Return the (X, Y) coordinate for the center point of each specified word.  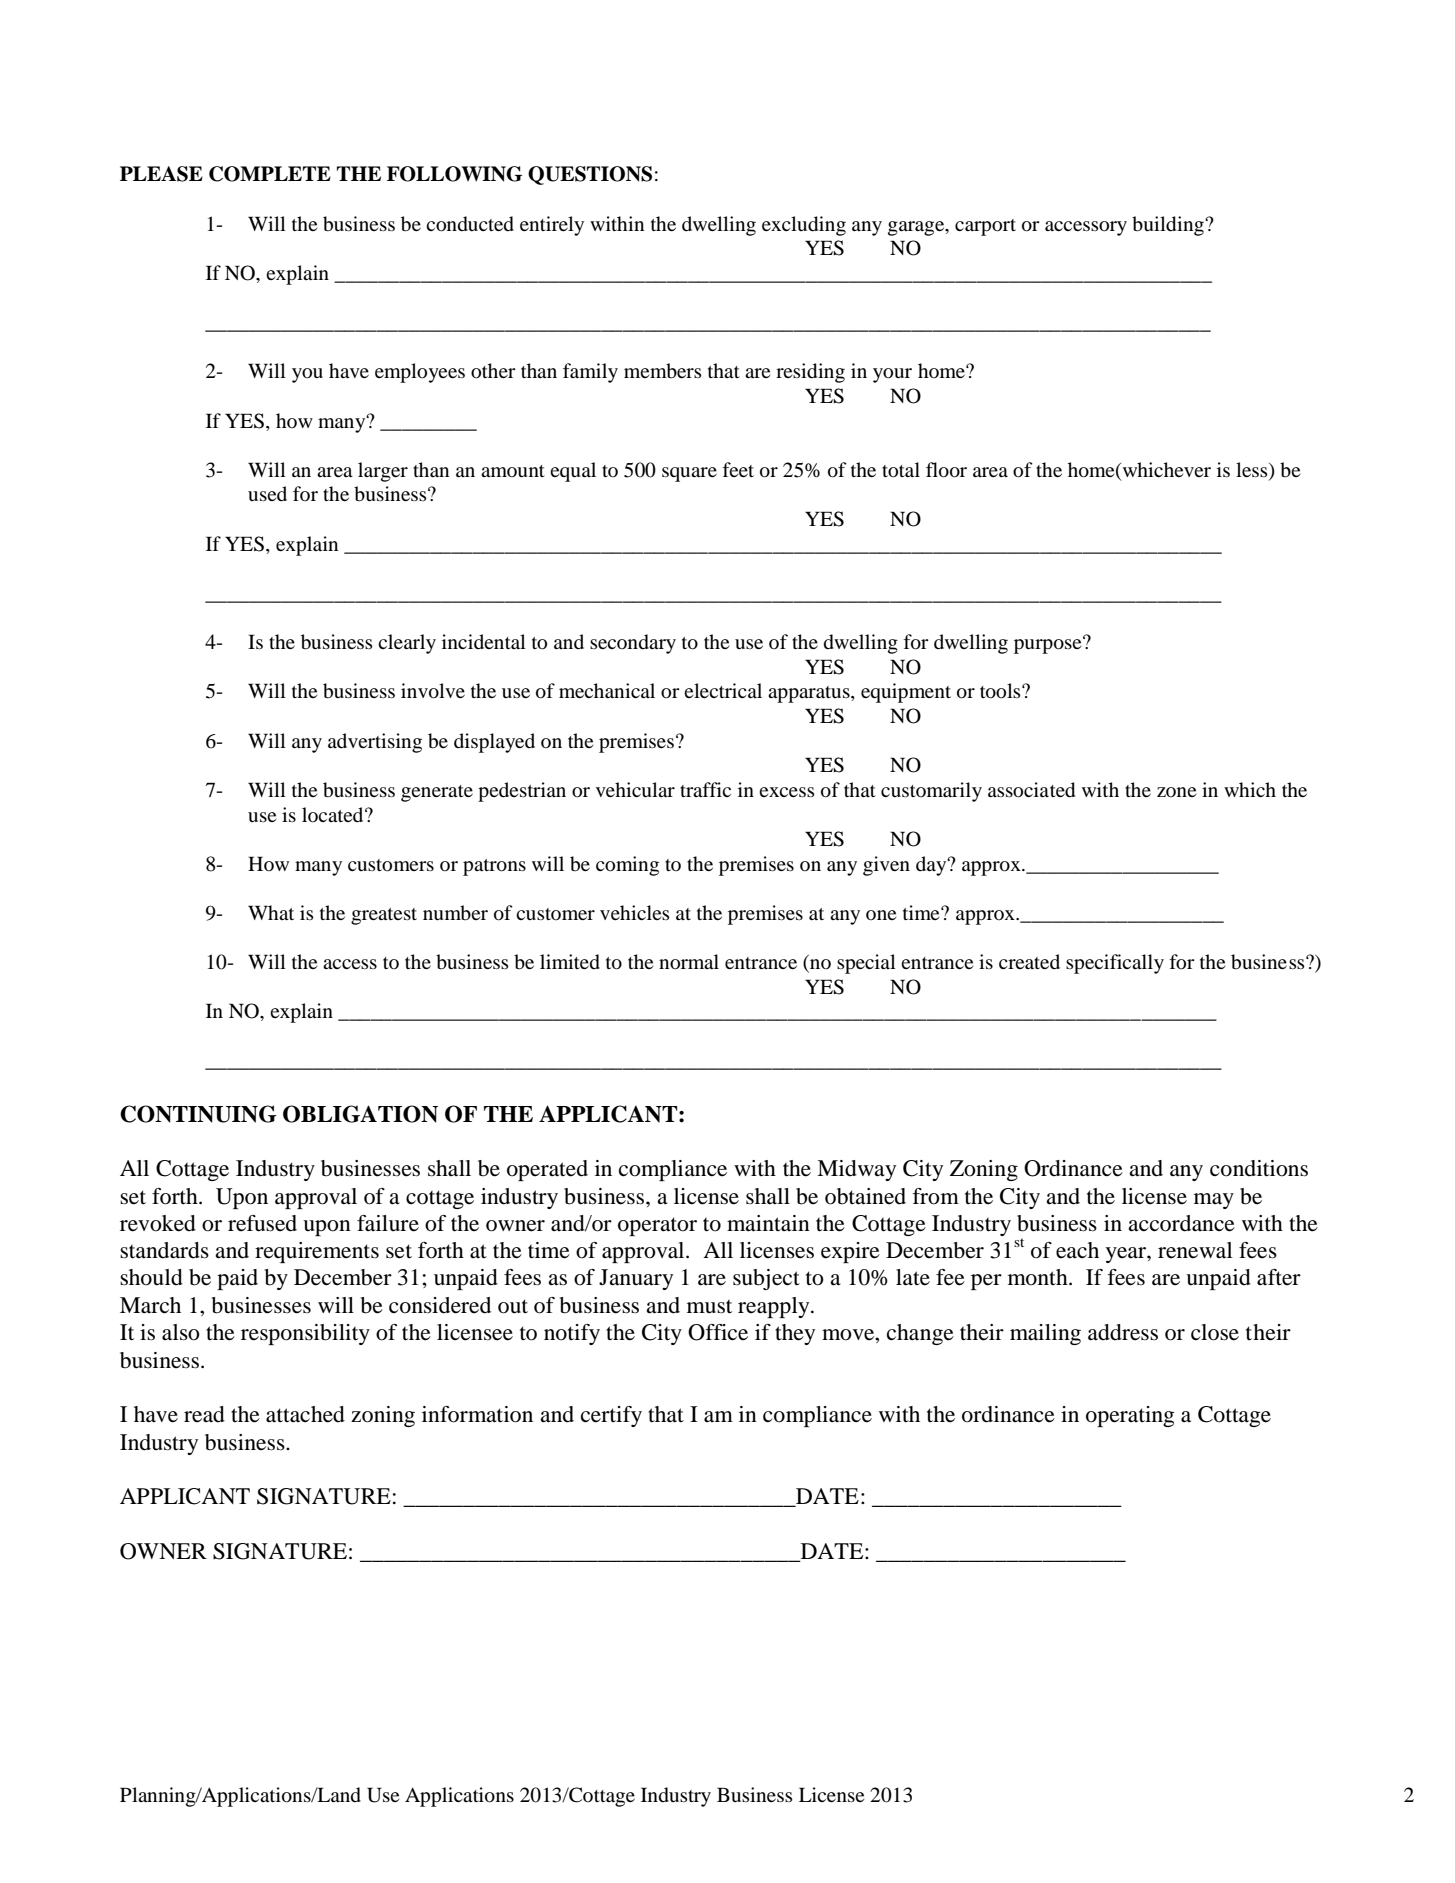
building (1169, 226)
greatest (384, 916)
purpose (1049, 645)
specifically (1115, 964)
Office (718, 1332)
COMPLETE (270, 174)
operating (1130, 1416)
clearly (407, 644)
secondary (633, 644)
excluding (804, 226)
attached (305, 1414)
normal (689, 962)
